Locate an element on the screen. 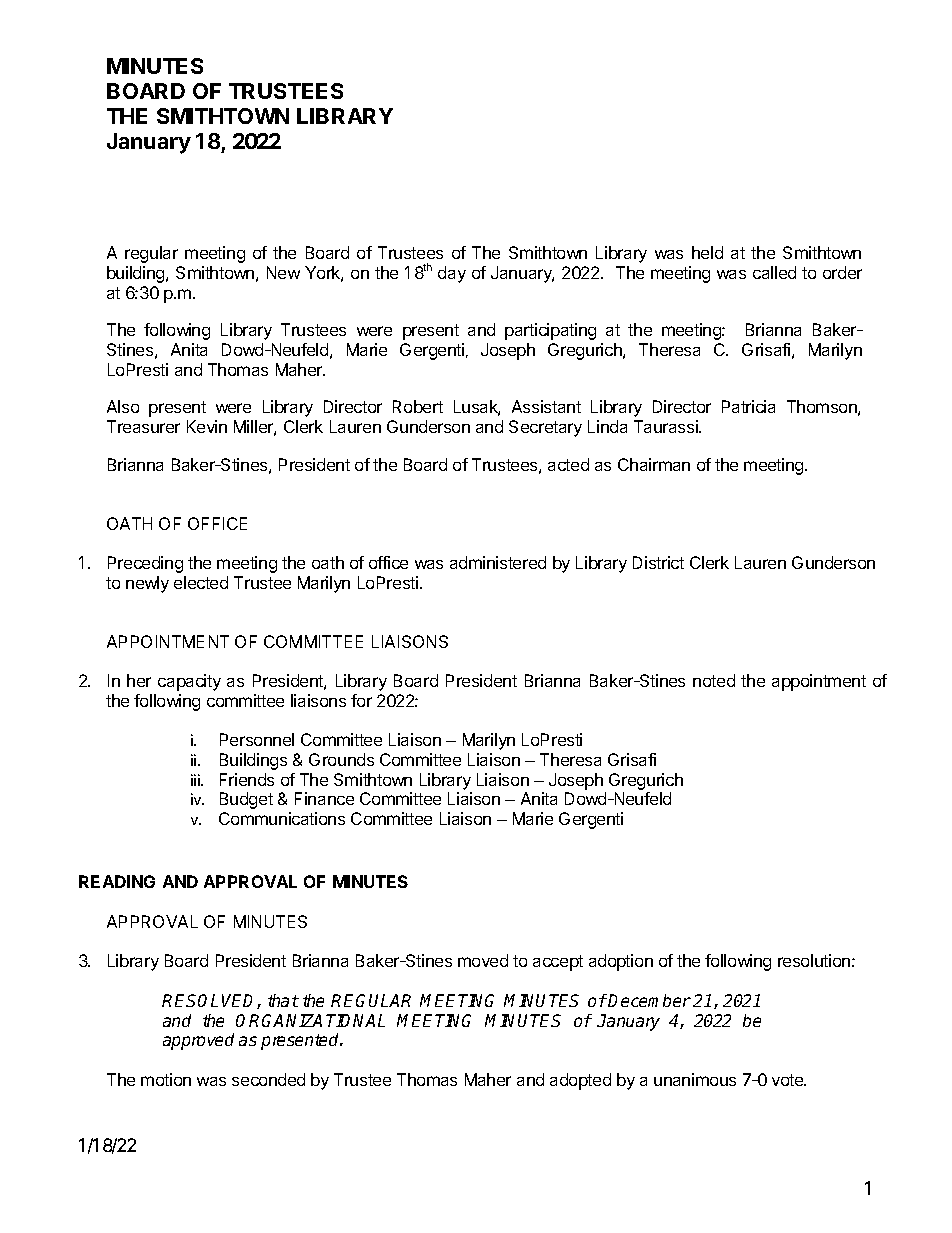  called is located at coordinates (774, 272).
